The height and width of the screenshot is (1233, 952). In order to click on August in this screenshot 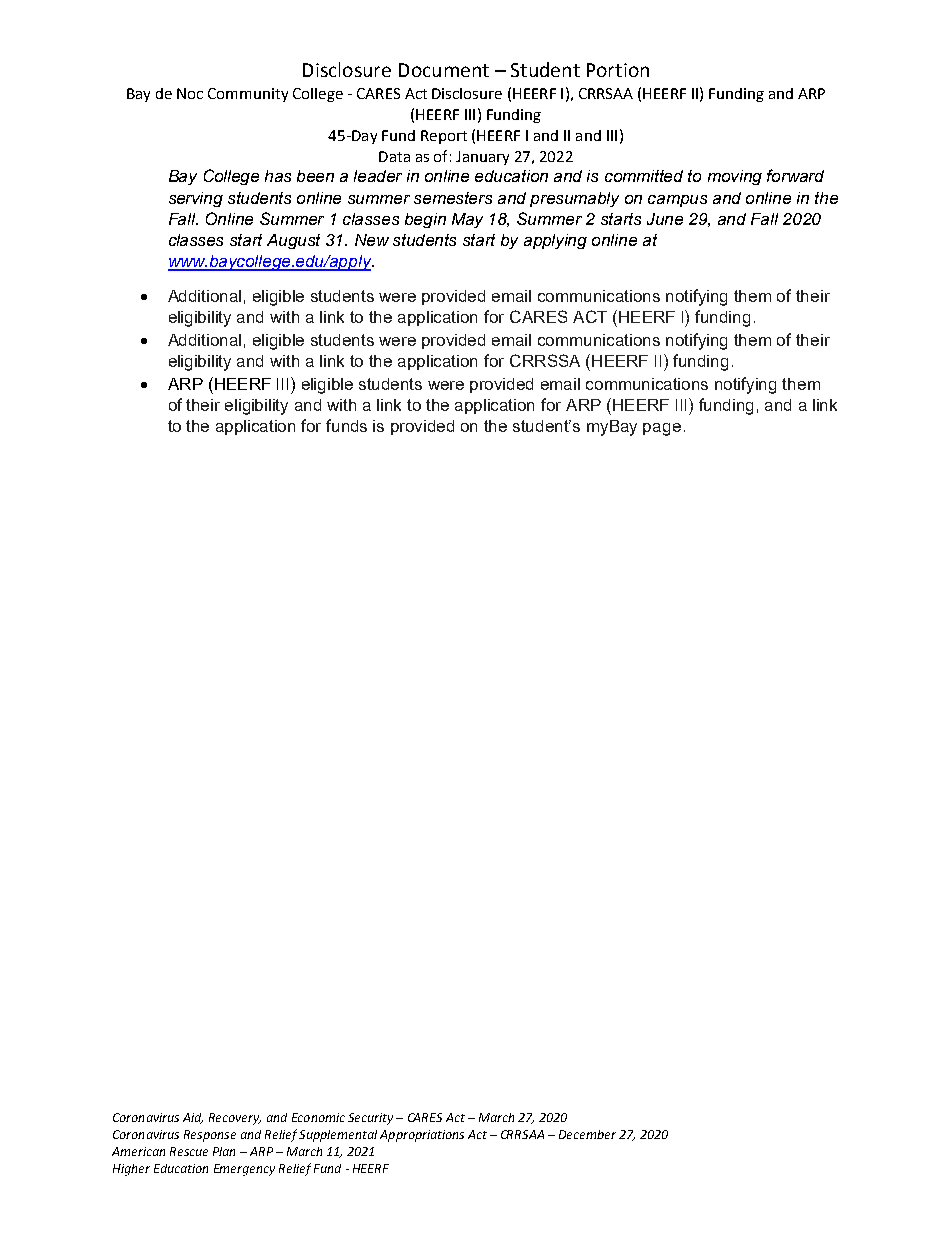, I will do `click(293, 241)`.
